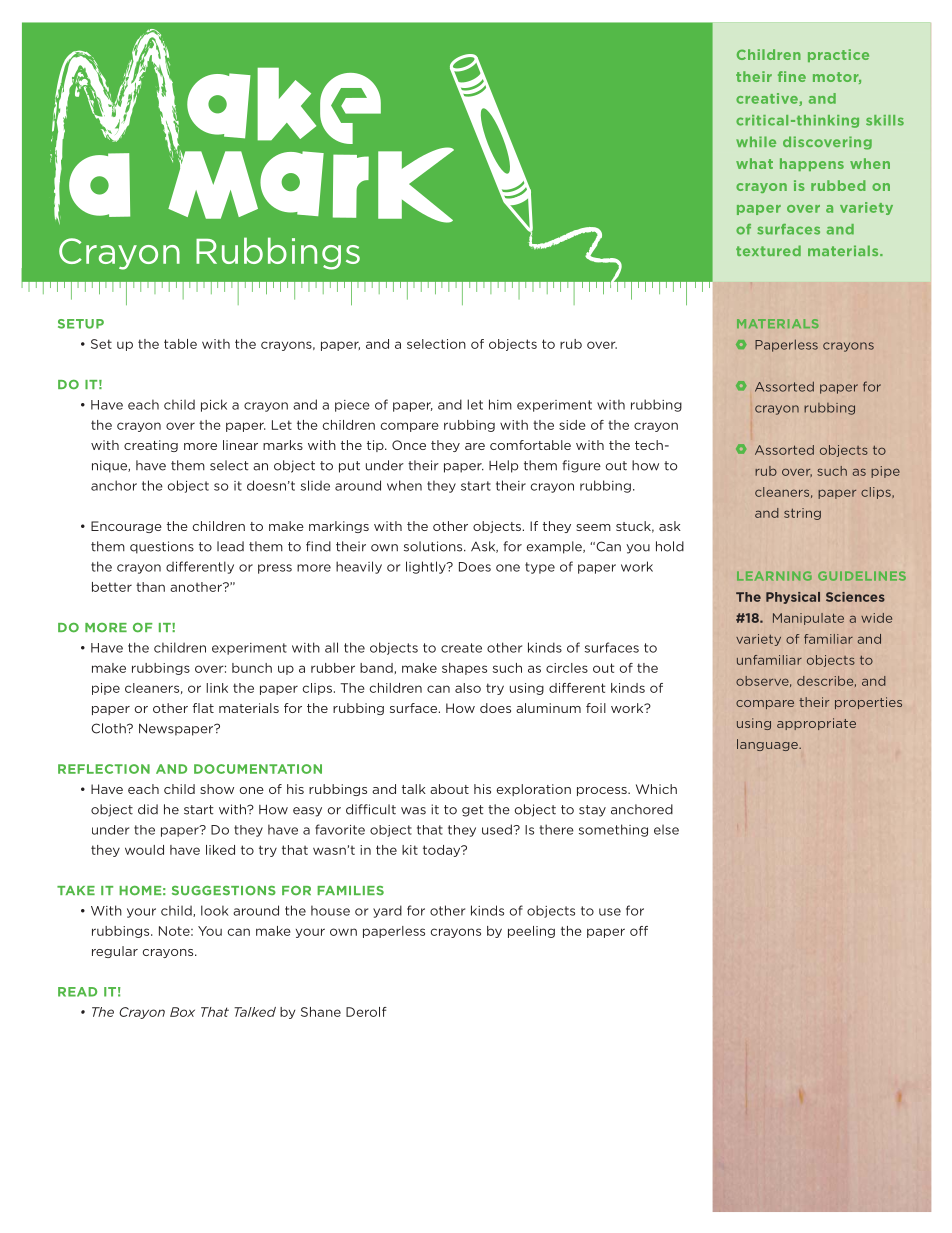 Image resolution: width=952 pixels, height=1233 pixels. What do you see at coordinates (802, 514) in the page?
I see `string` at bounding box center [802, 514].
